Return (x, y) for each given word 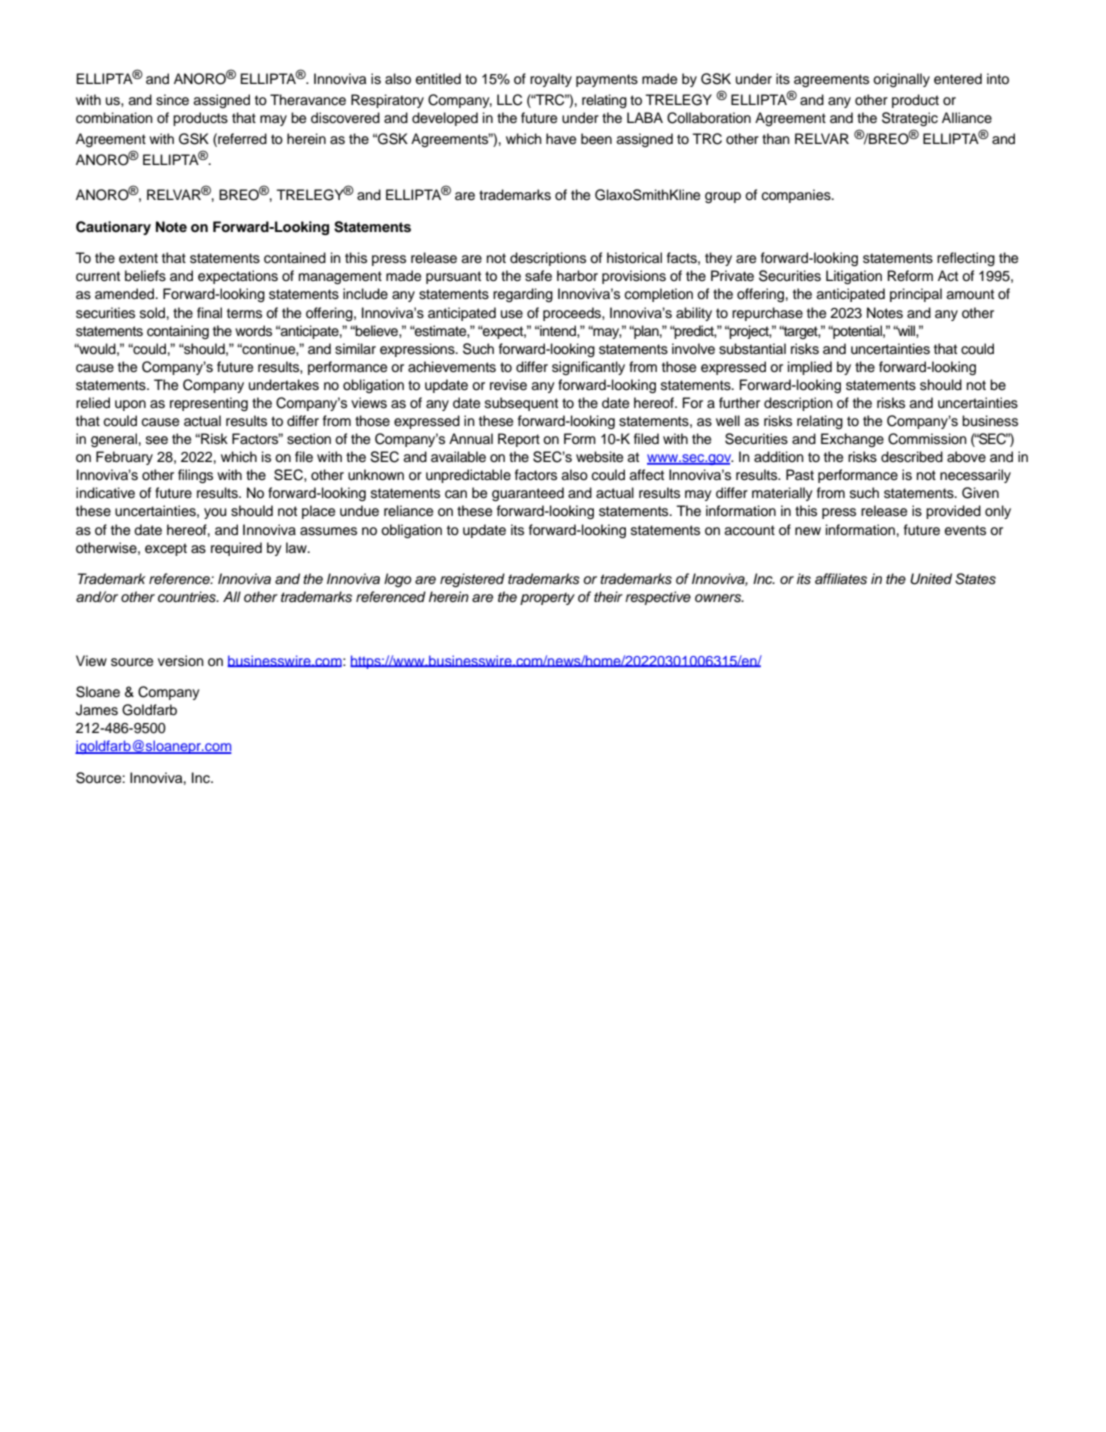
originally (901, 80)
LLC (509, 100)
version (181, 661)
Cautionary (113, 228)
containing (178, 332)
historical (634, 258)
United (931, 579)
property (547, 598)
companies (797, 196)
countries (188, 597)
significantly (588, 368)
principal (916, 295)
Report (519, 440)
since (172, 100)
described (912, 457)
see (157, 440)
